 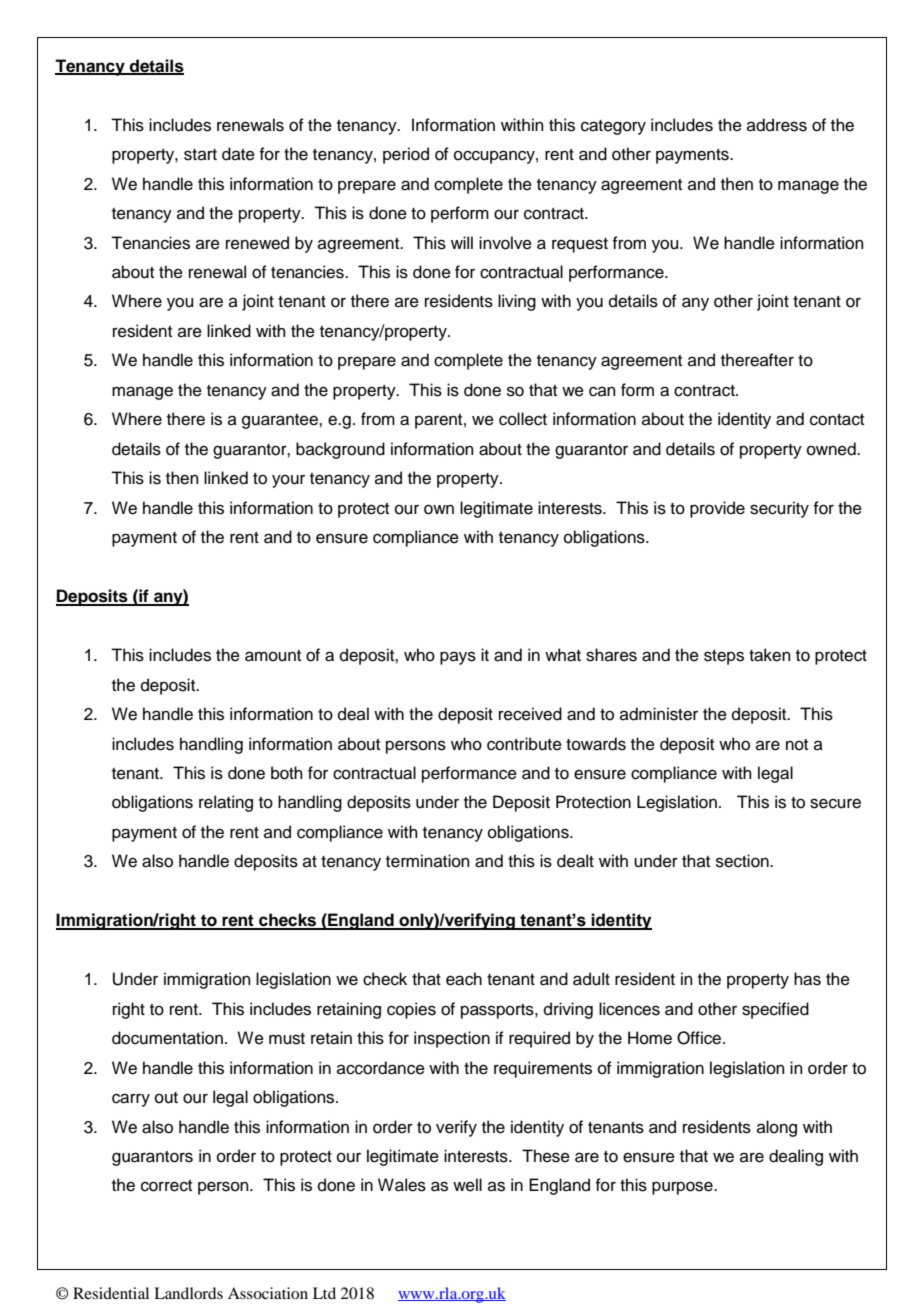 I want to click on amount, so click(x=273, y=656).
